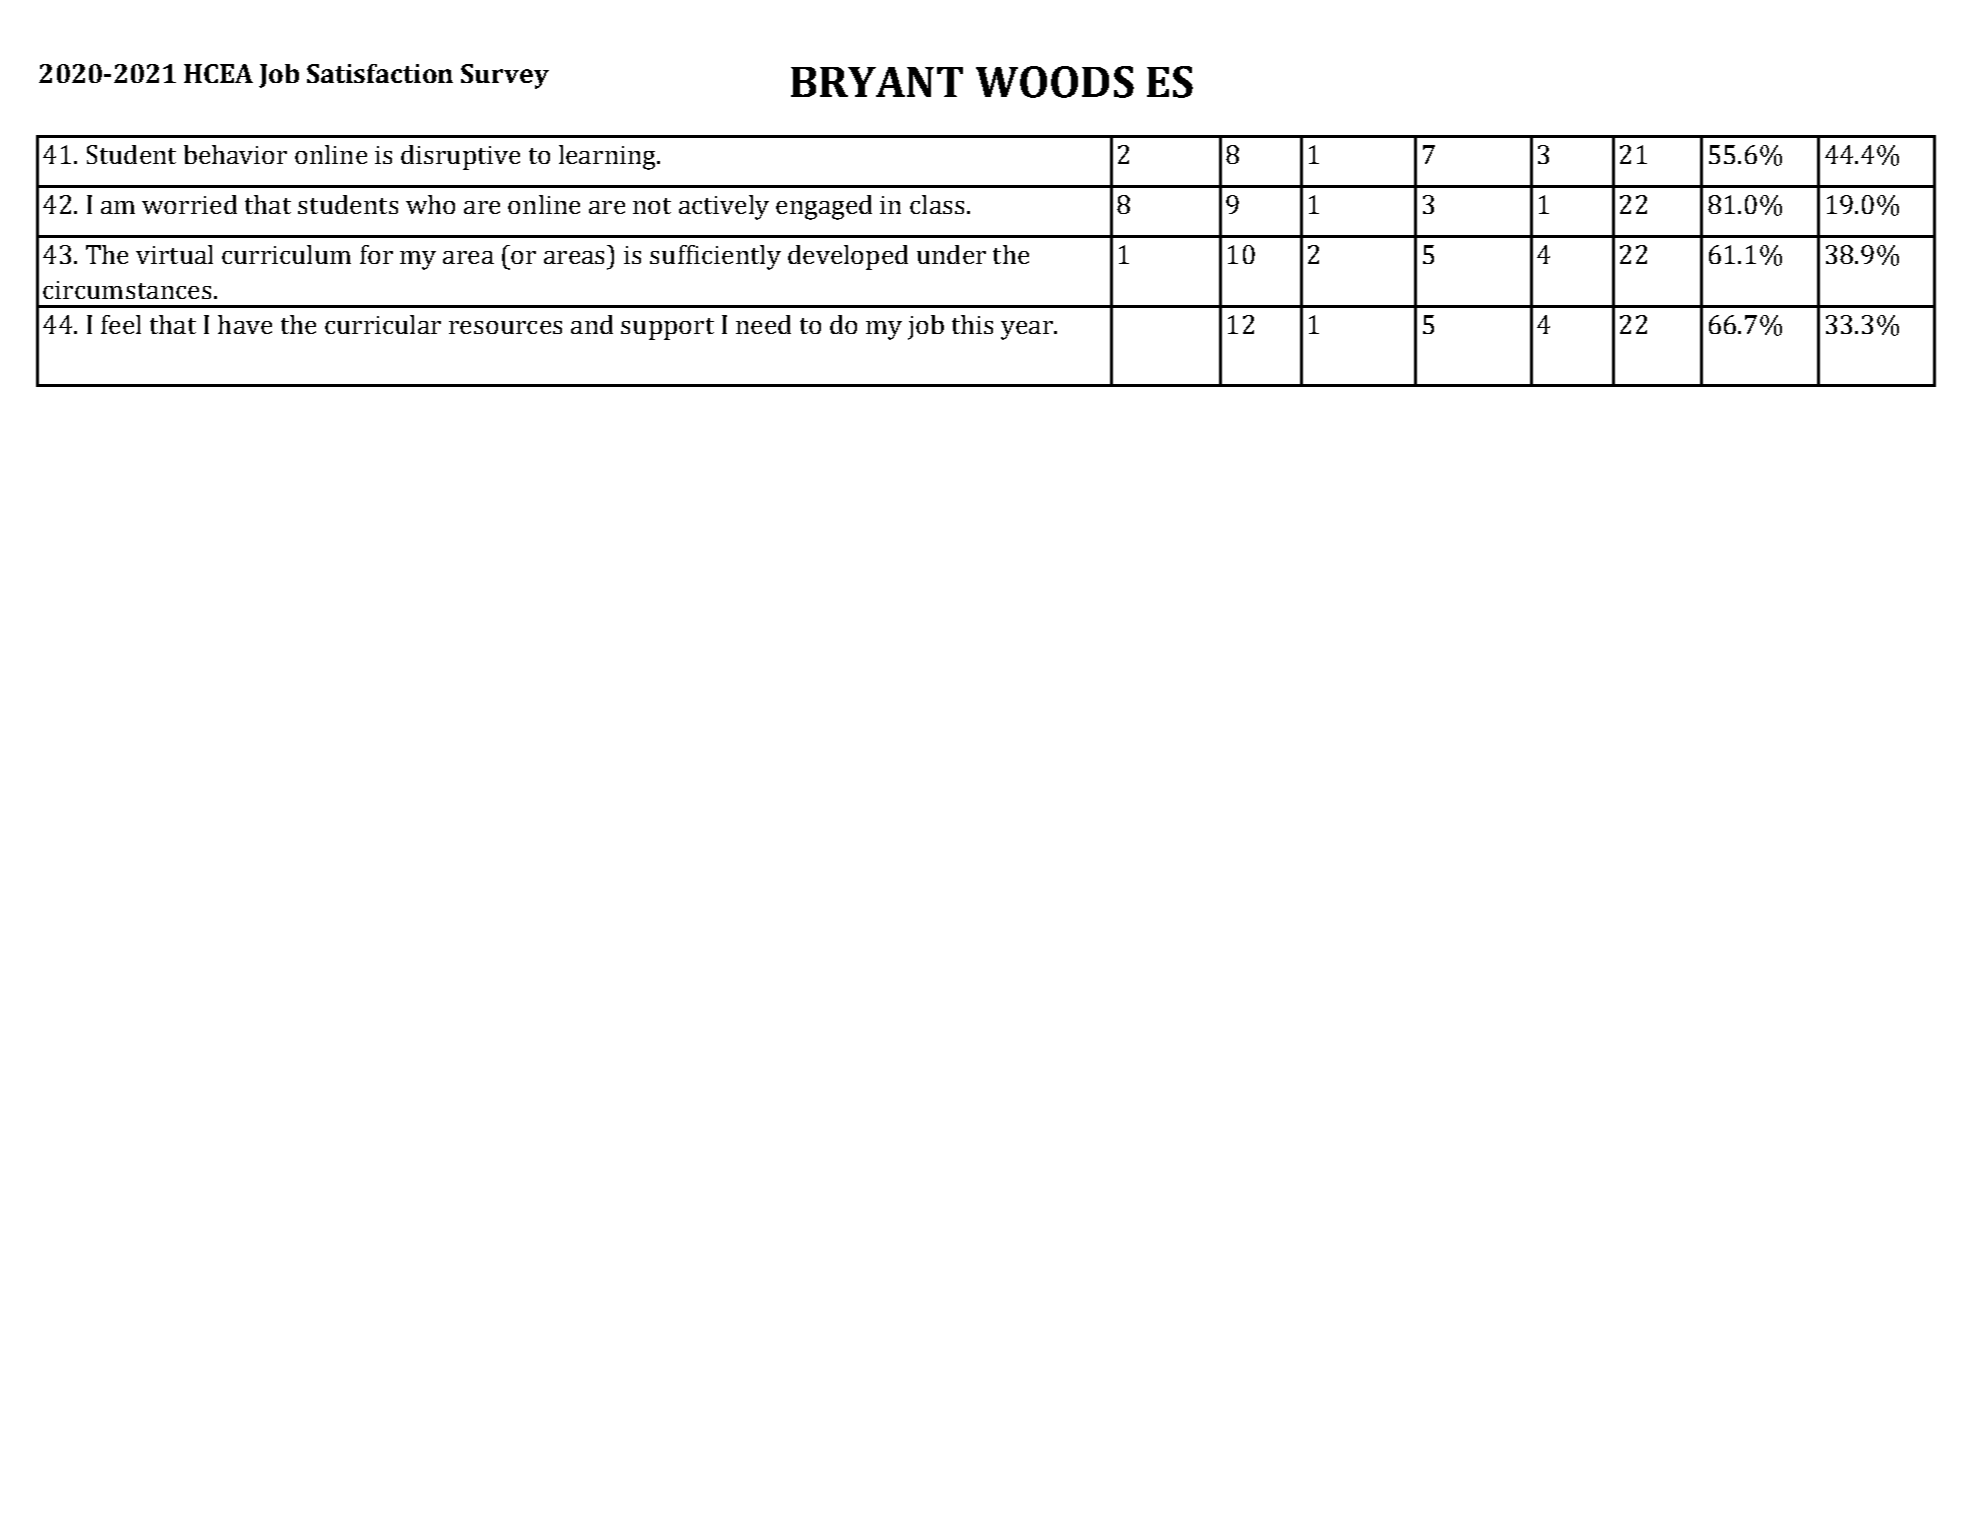  I want to click on not, so click(652, 206).
